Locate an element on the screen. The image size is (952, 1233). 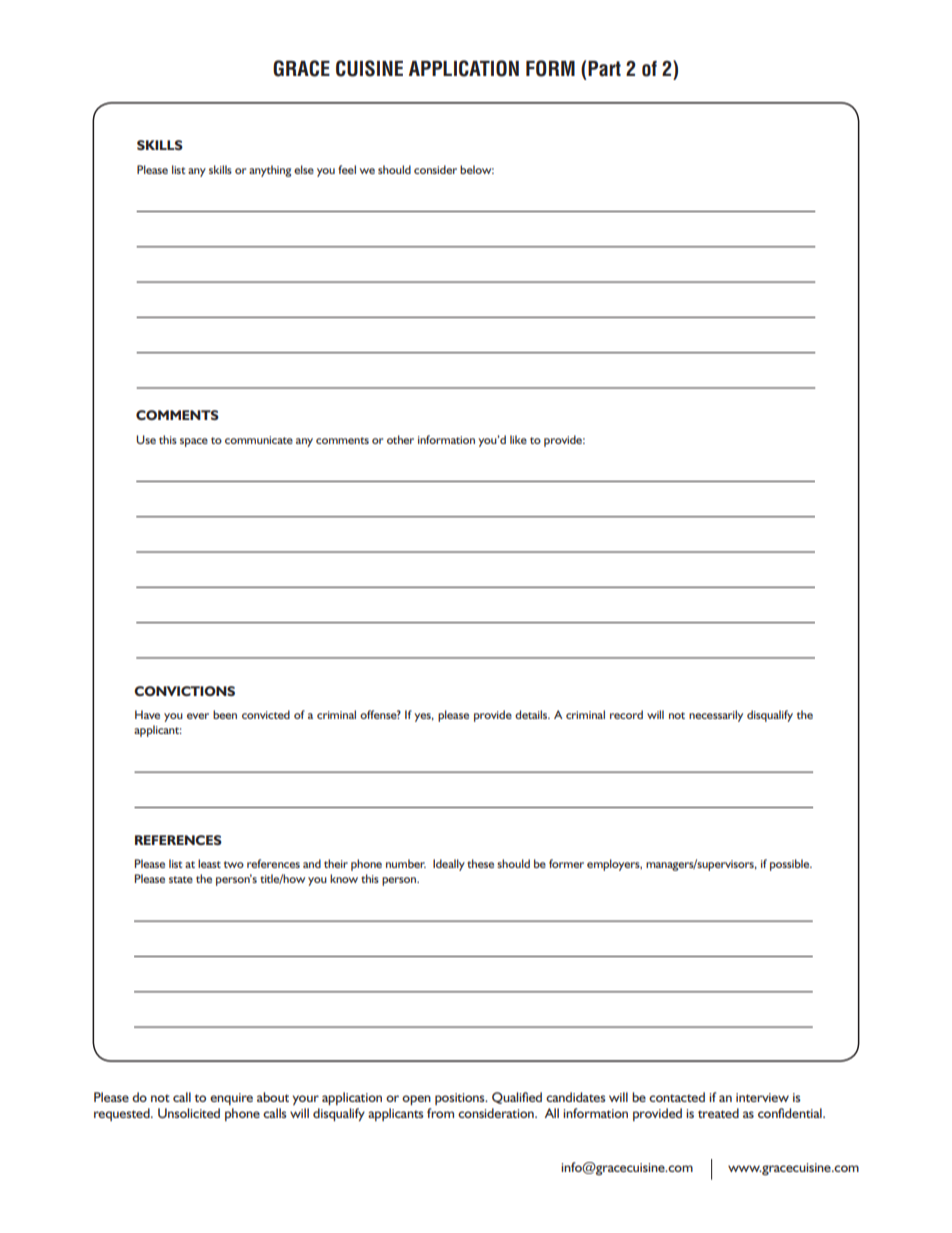
Part is located at coordinates (604, 69).
